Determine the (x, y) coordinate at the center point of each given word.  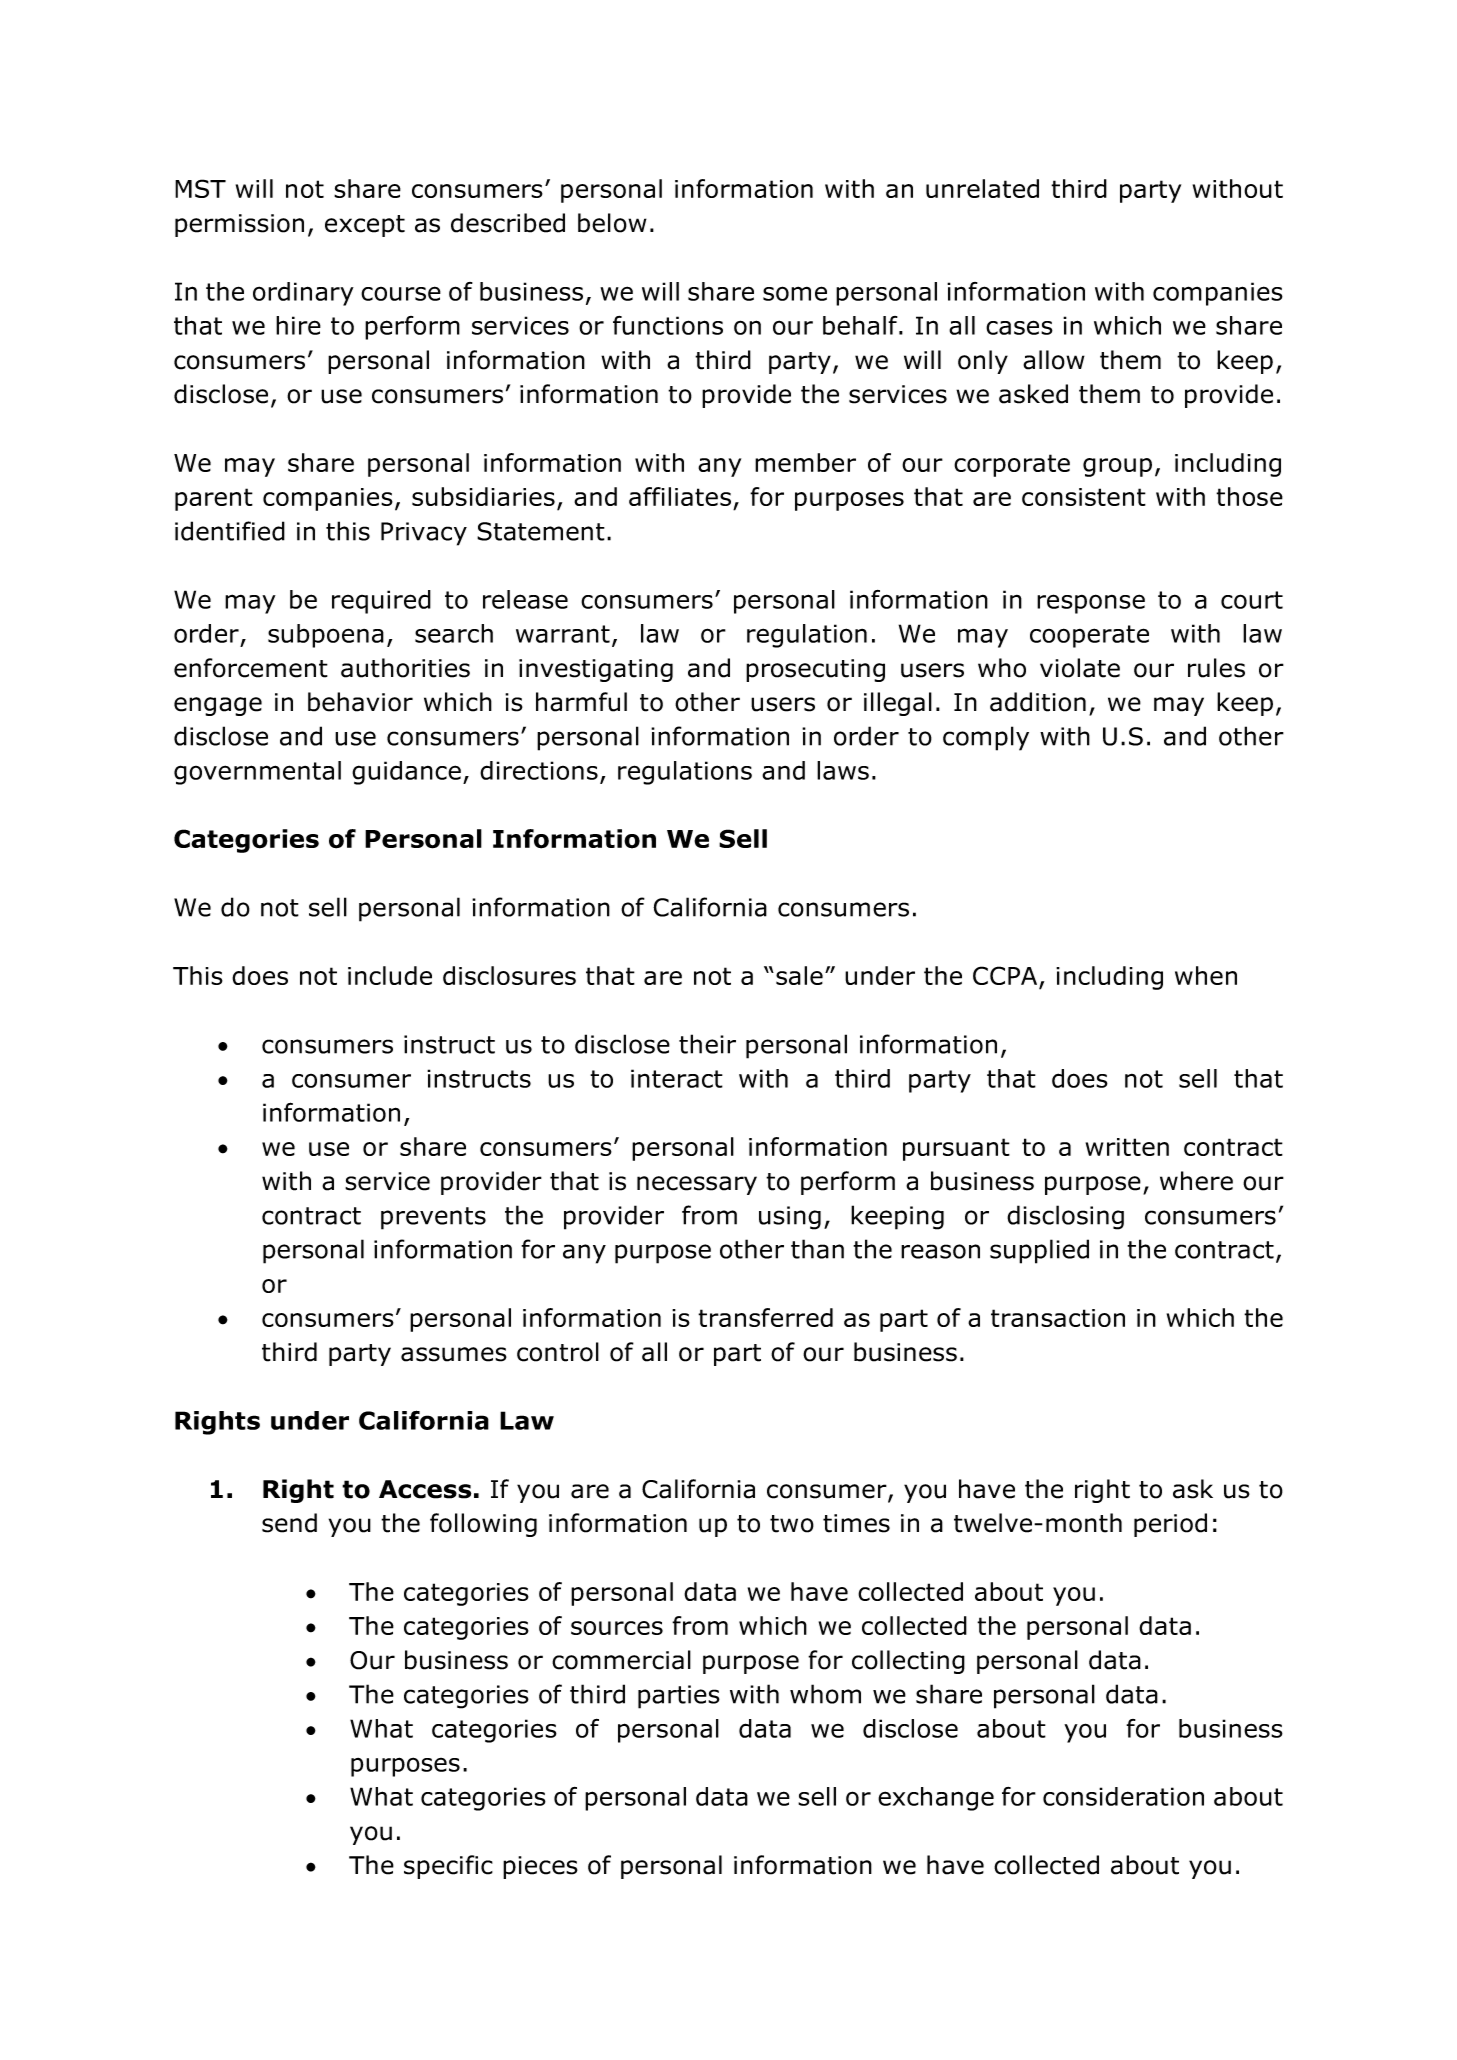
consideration (1123, 1796)
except (365, 226)
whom (825, 1694)
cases (1019, 327)
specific (448, 1867)
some (795, 293)
